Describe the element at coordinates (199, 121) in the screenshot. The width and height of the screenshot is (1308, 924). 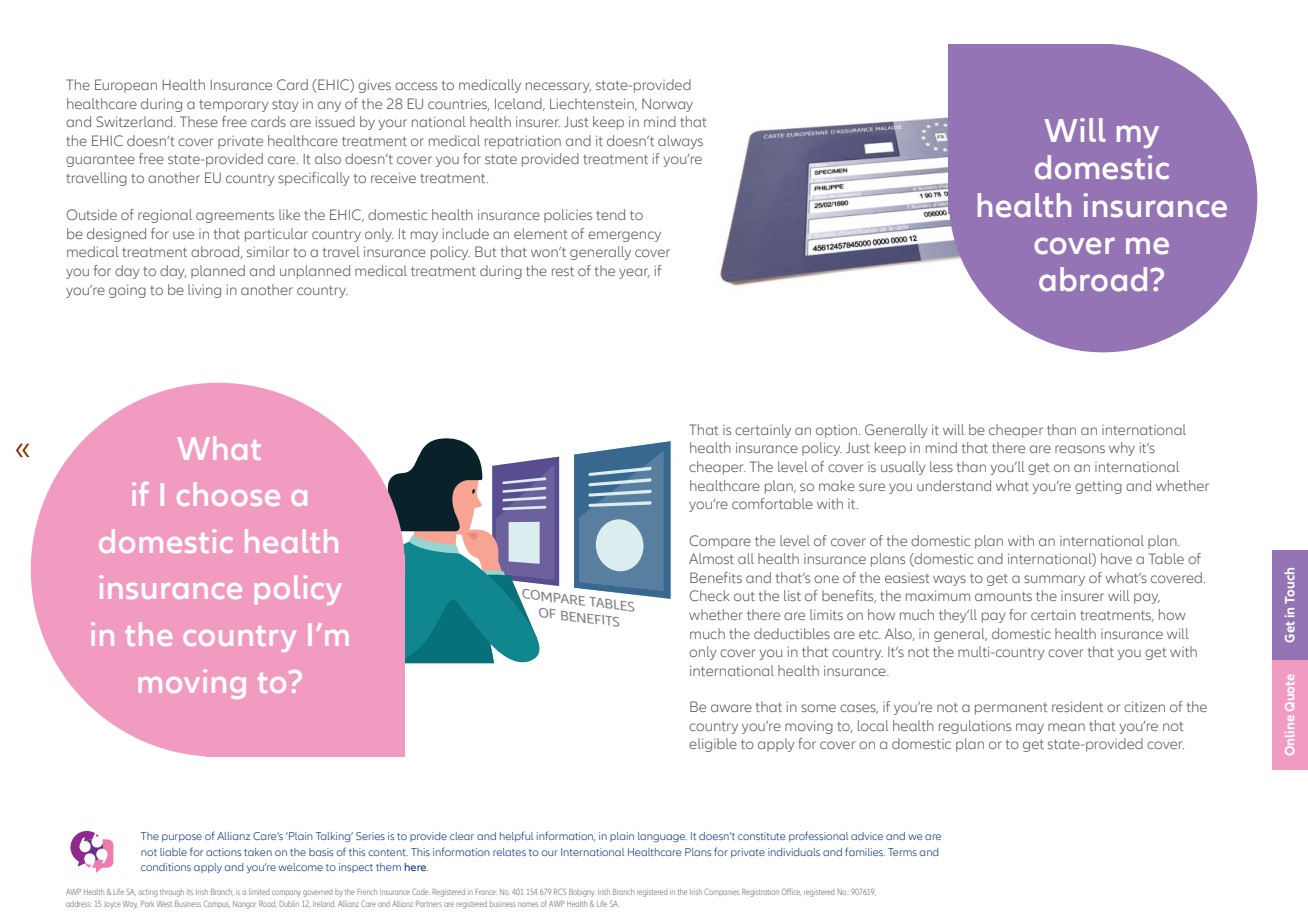
I see `These` at that location.
